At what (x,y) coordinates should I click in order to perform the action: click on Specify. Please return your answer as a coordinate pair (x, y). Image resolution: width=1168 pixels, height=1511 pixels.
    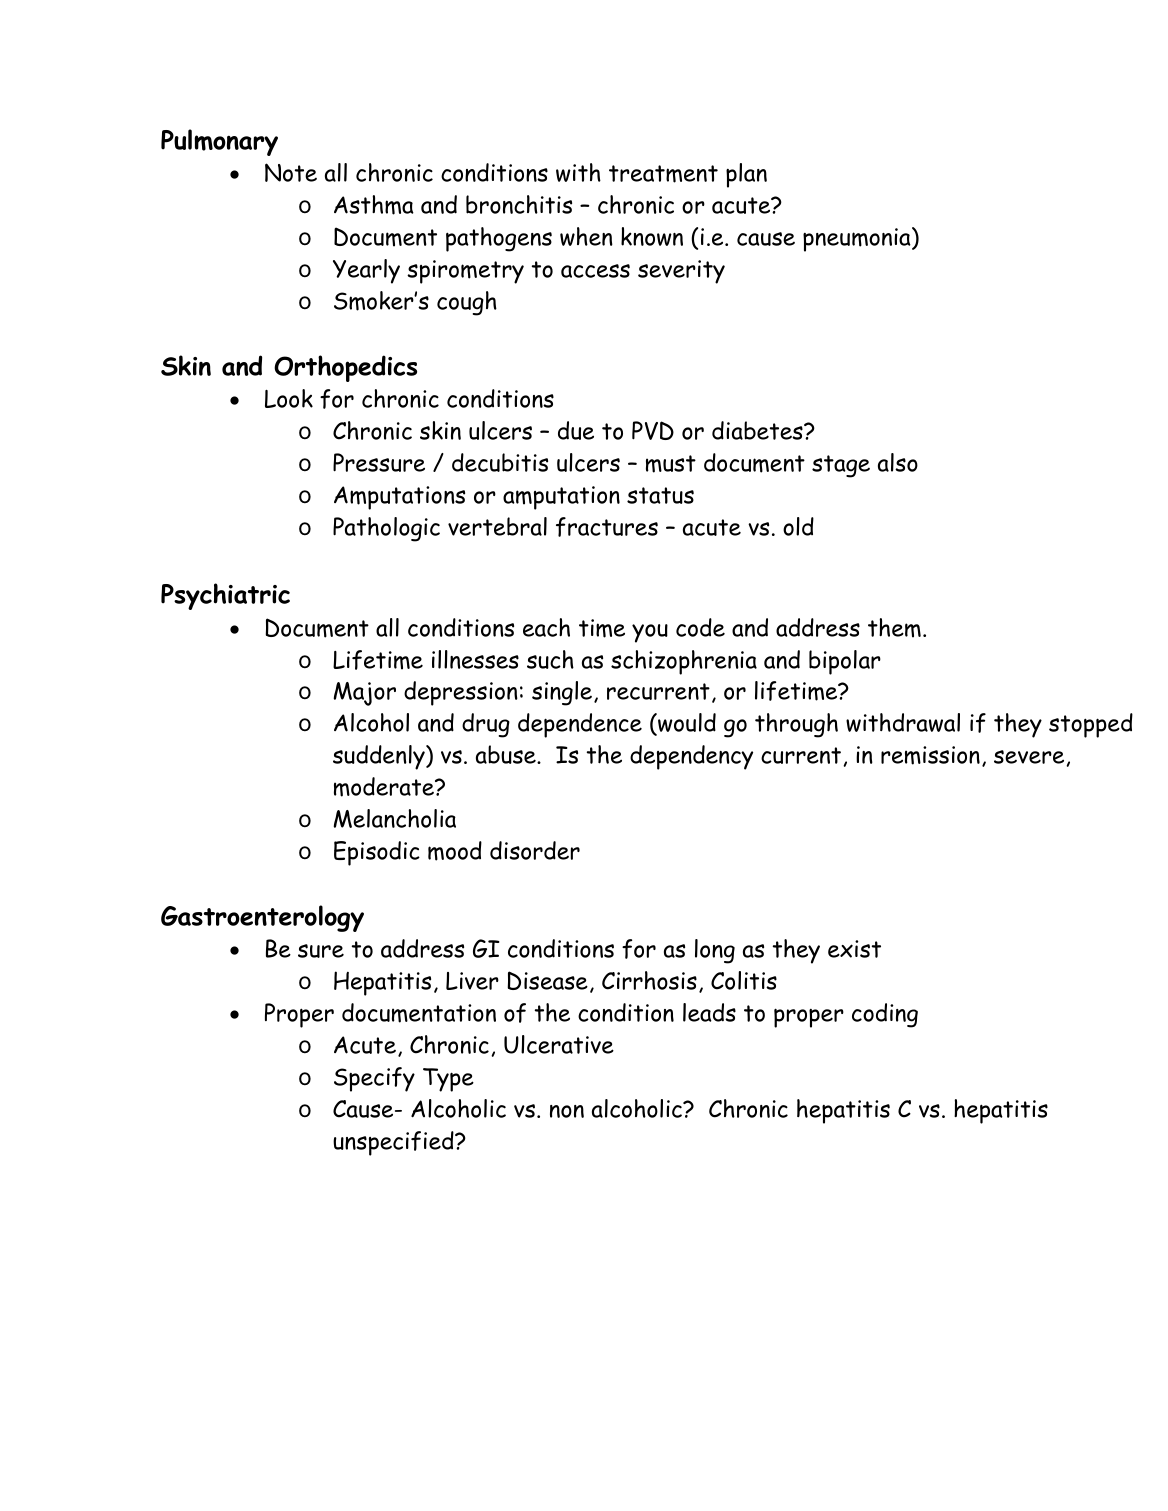
    Looking at the image, I should click on (374, 1079).
